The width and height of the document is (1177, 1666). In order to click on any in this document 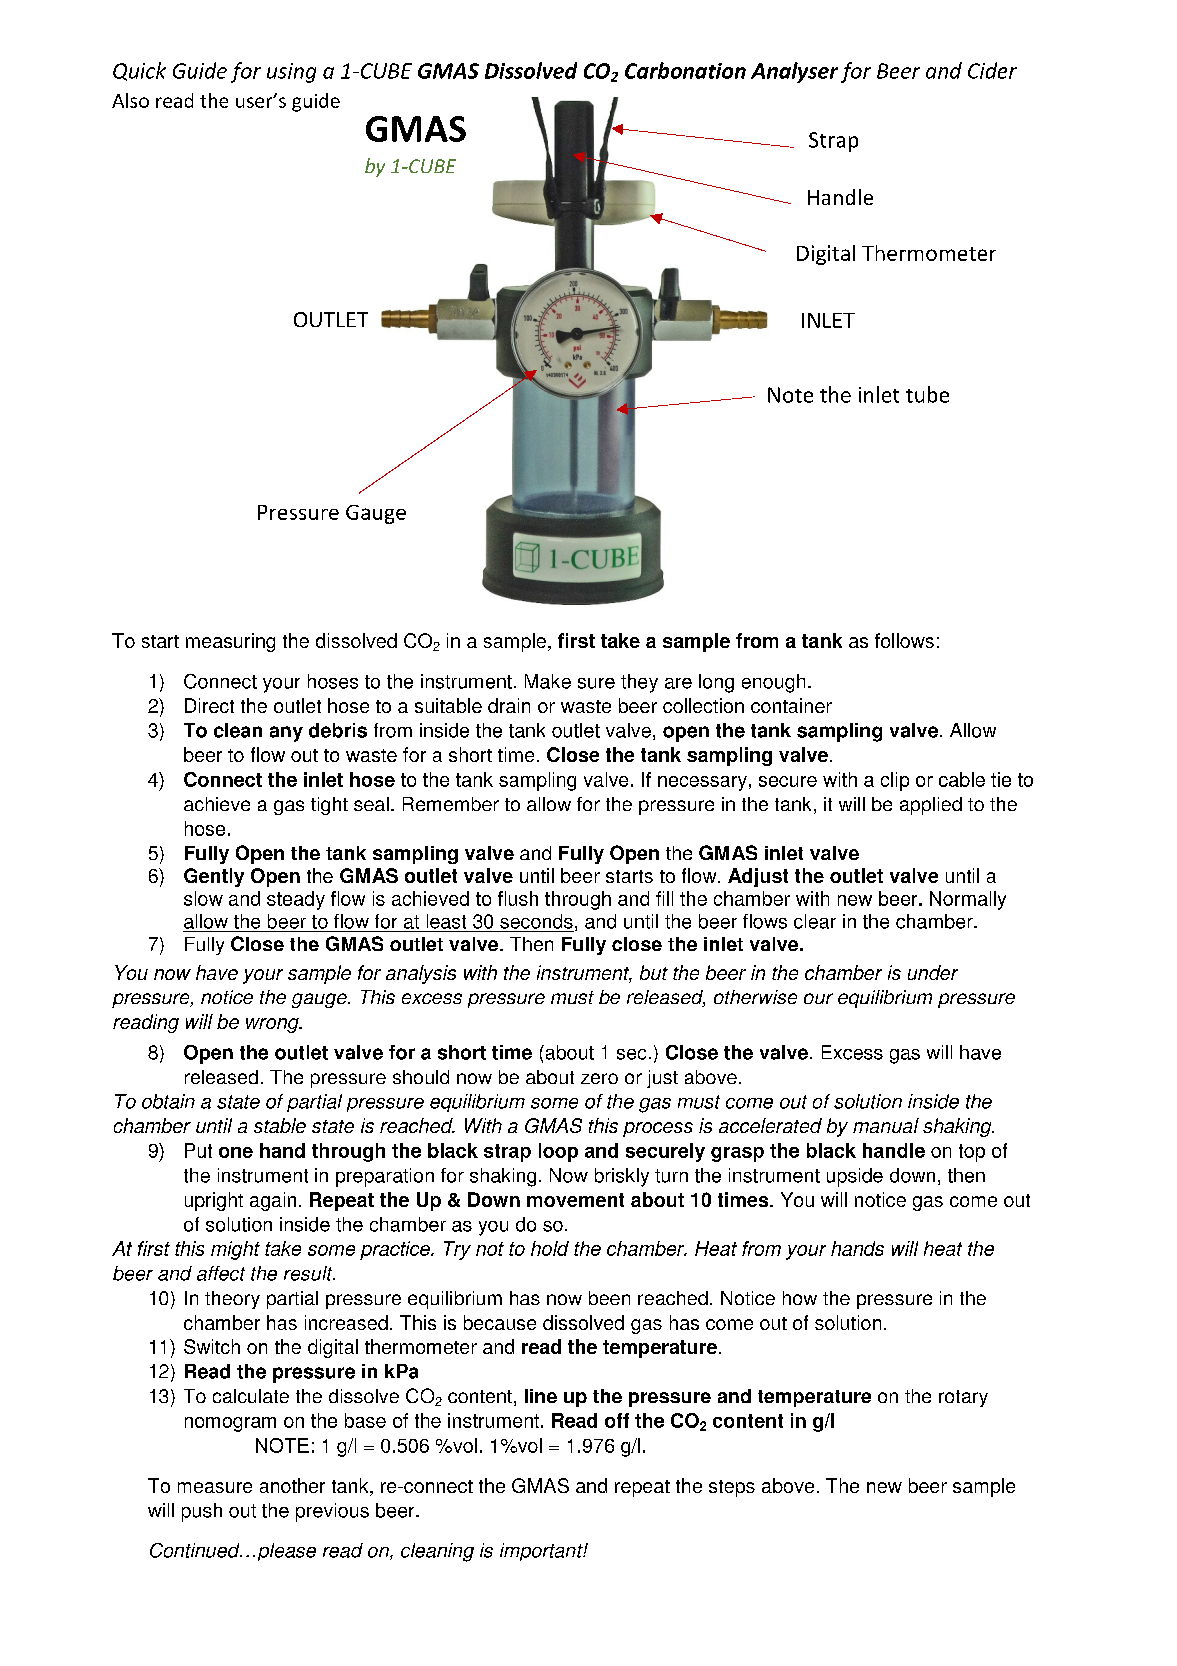, I will do `click(286, 734)`.
